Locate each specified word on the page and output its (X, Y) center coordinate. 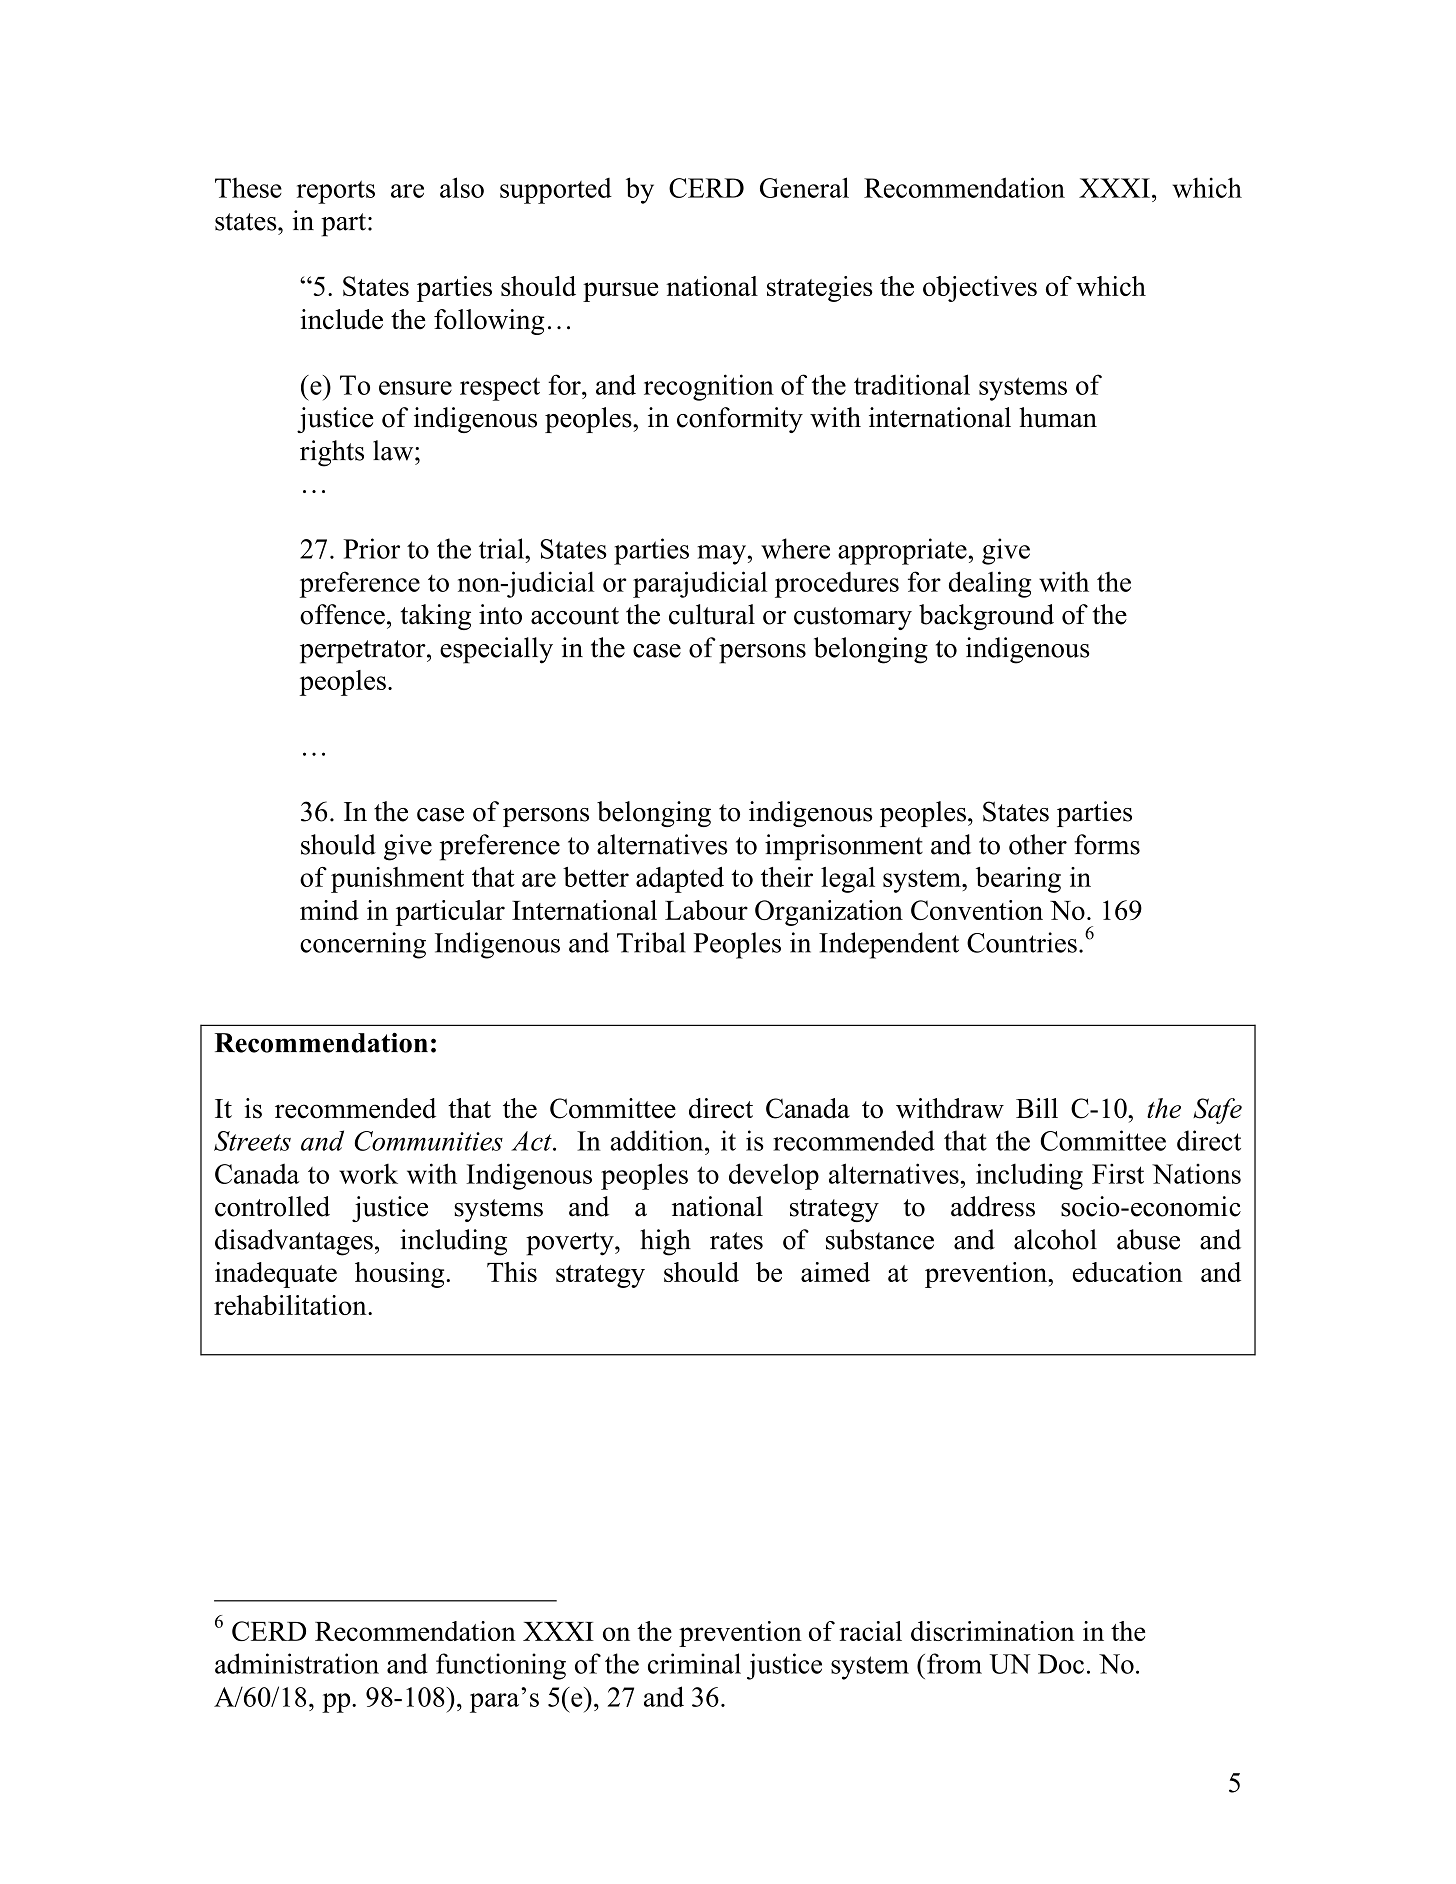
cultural (712, 614)
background (986, 617)
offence (342, 614)
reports (336, 192)
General (804, 187)
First (1118, 1173)
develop (774, 1176)
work (368, 1173)
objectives (980, 289)
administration (297, 1663)
